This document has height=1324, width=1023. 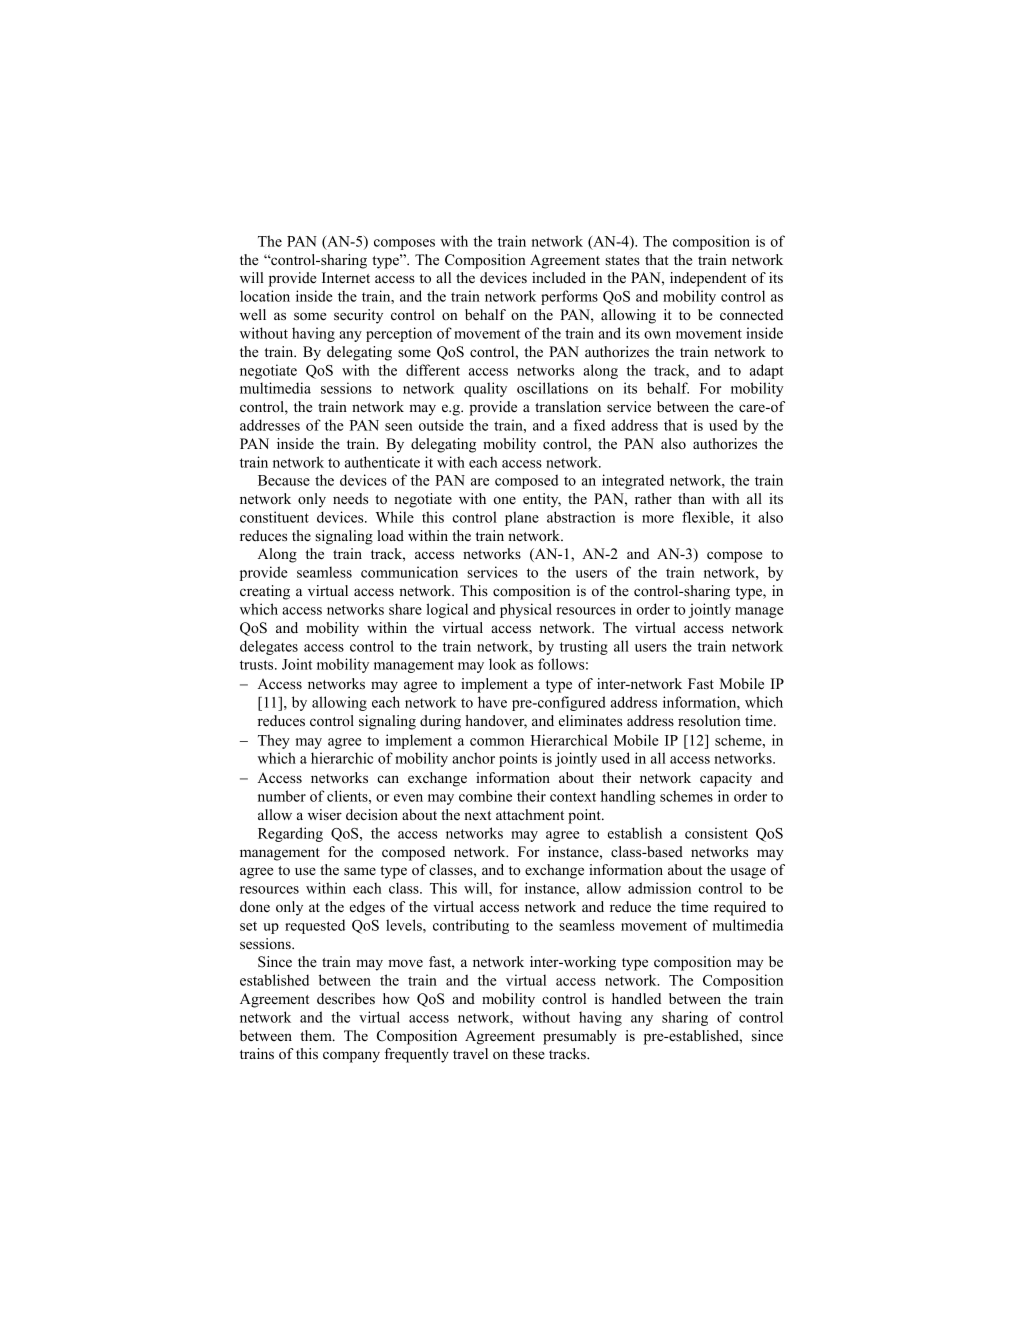 What do you see at coordinates (269, 647) in the document?
I see `delegates` at bounding box center [269, 647].
